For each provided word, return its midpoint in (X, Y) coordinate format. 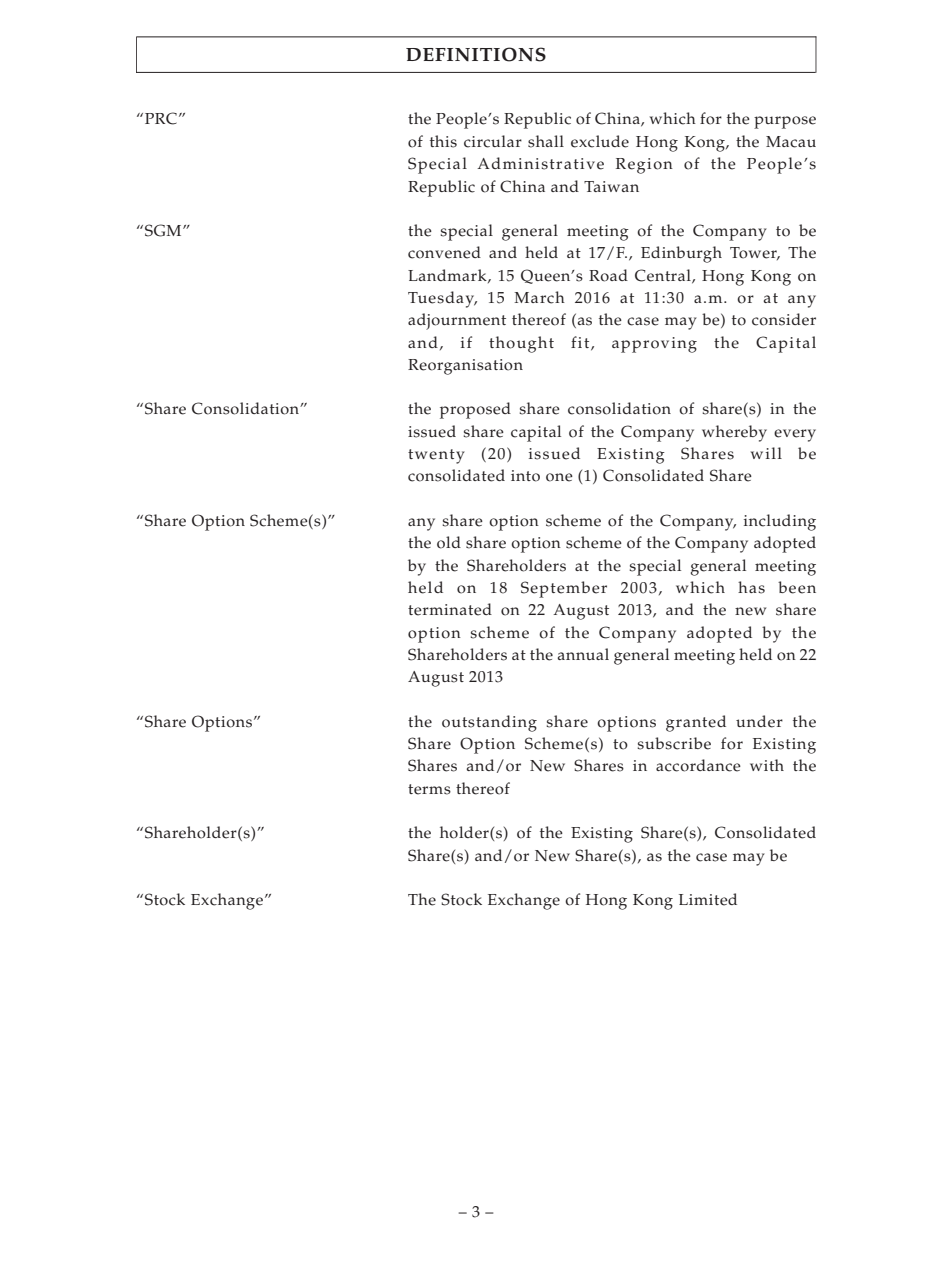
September (564, 589)
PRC (161, 118)
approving (654, 345)
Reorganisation (465, 367)
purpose (785, 122)
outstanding (489, 723)
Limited (708, 899)
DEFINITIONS (476, 54)
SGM (164, 230)
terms (429, 789)
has (751, 587)
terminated (450, 609)
